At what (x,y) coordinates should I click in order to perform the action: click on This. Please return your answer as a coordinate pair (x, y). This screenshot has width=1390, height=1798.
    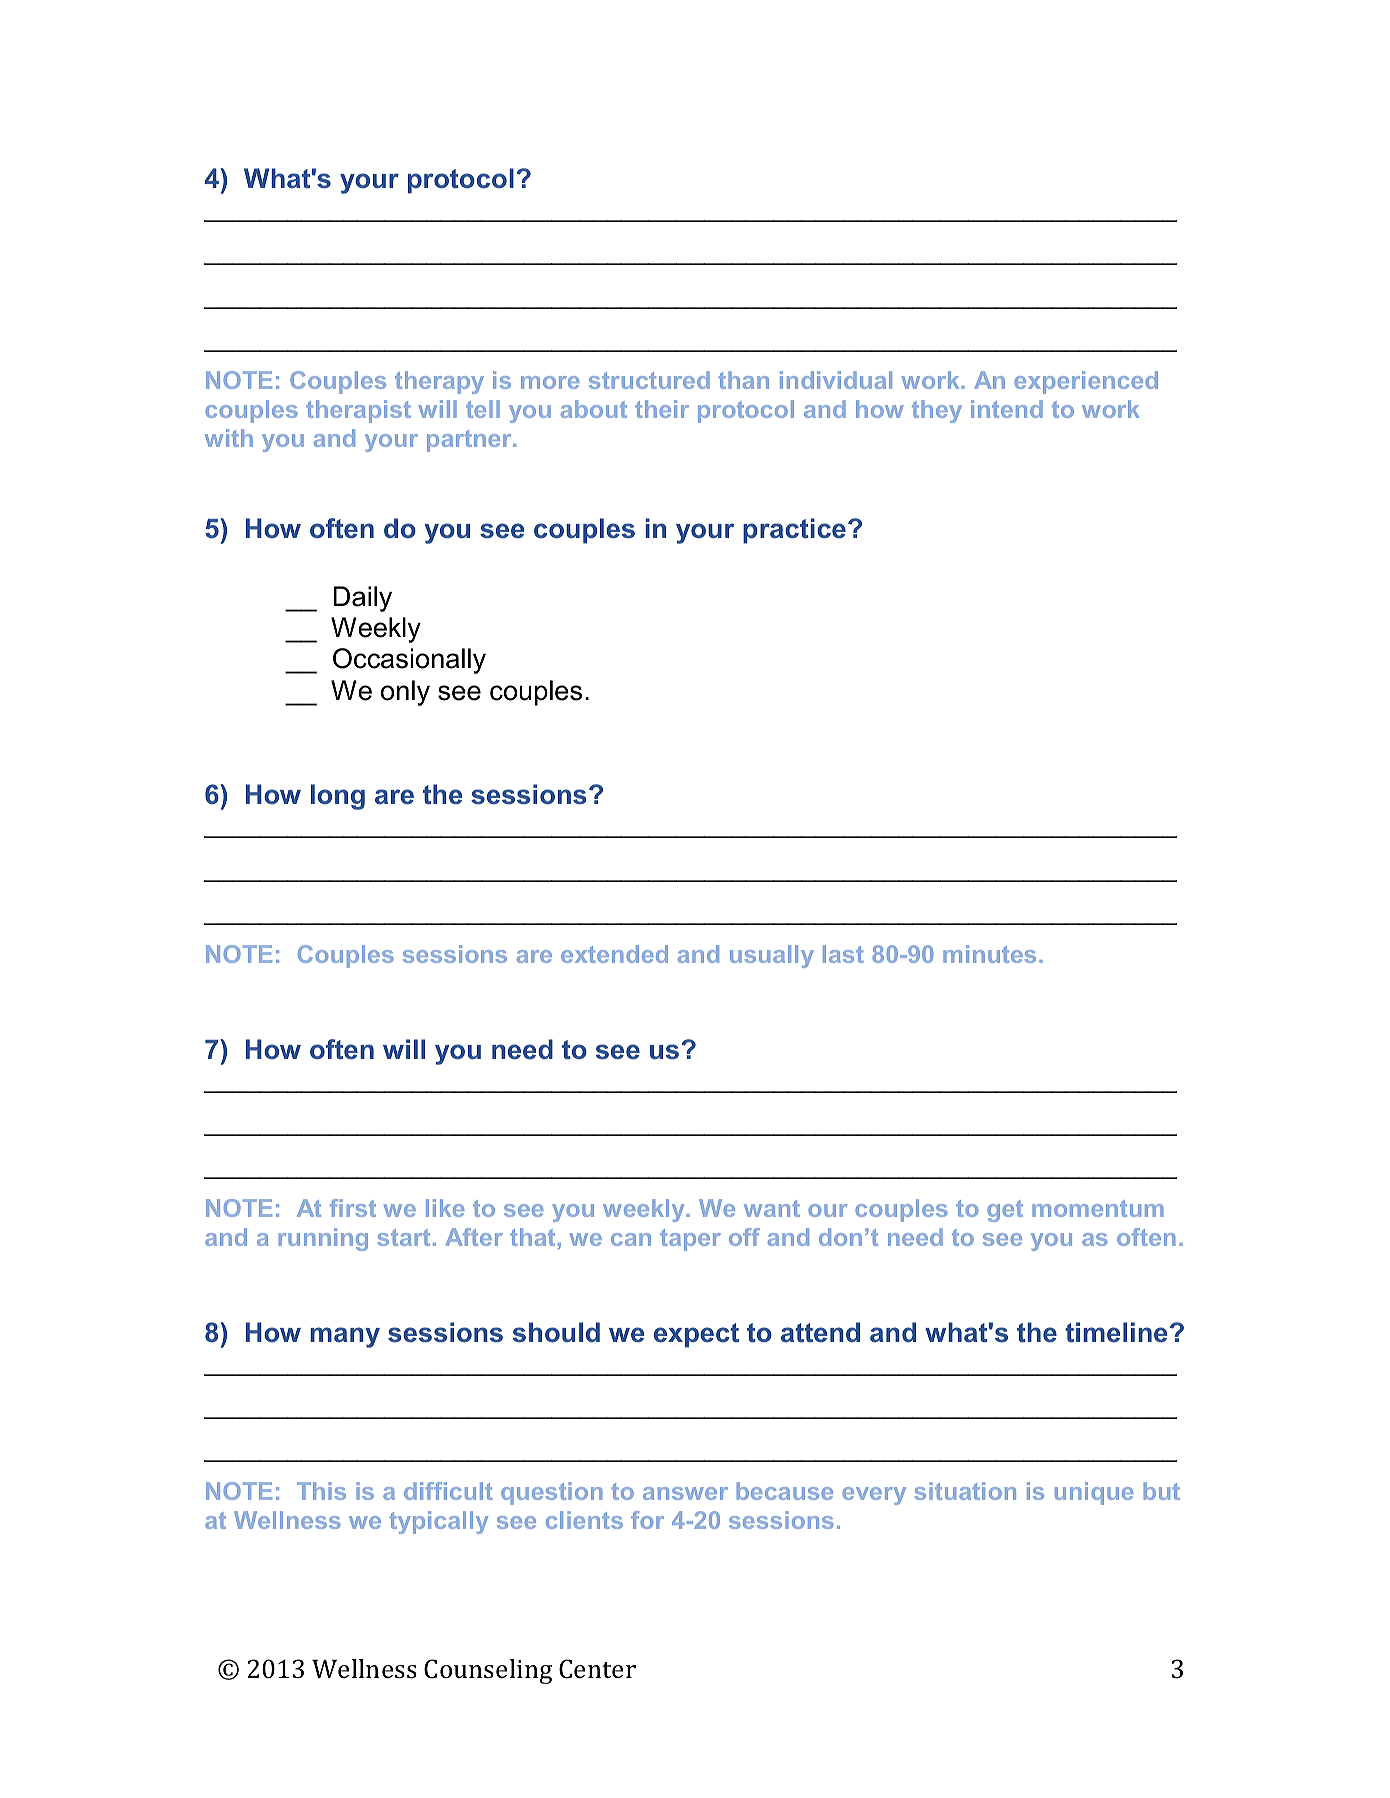
    Looking at the image, I should click on (321, 1491).
